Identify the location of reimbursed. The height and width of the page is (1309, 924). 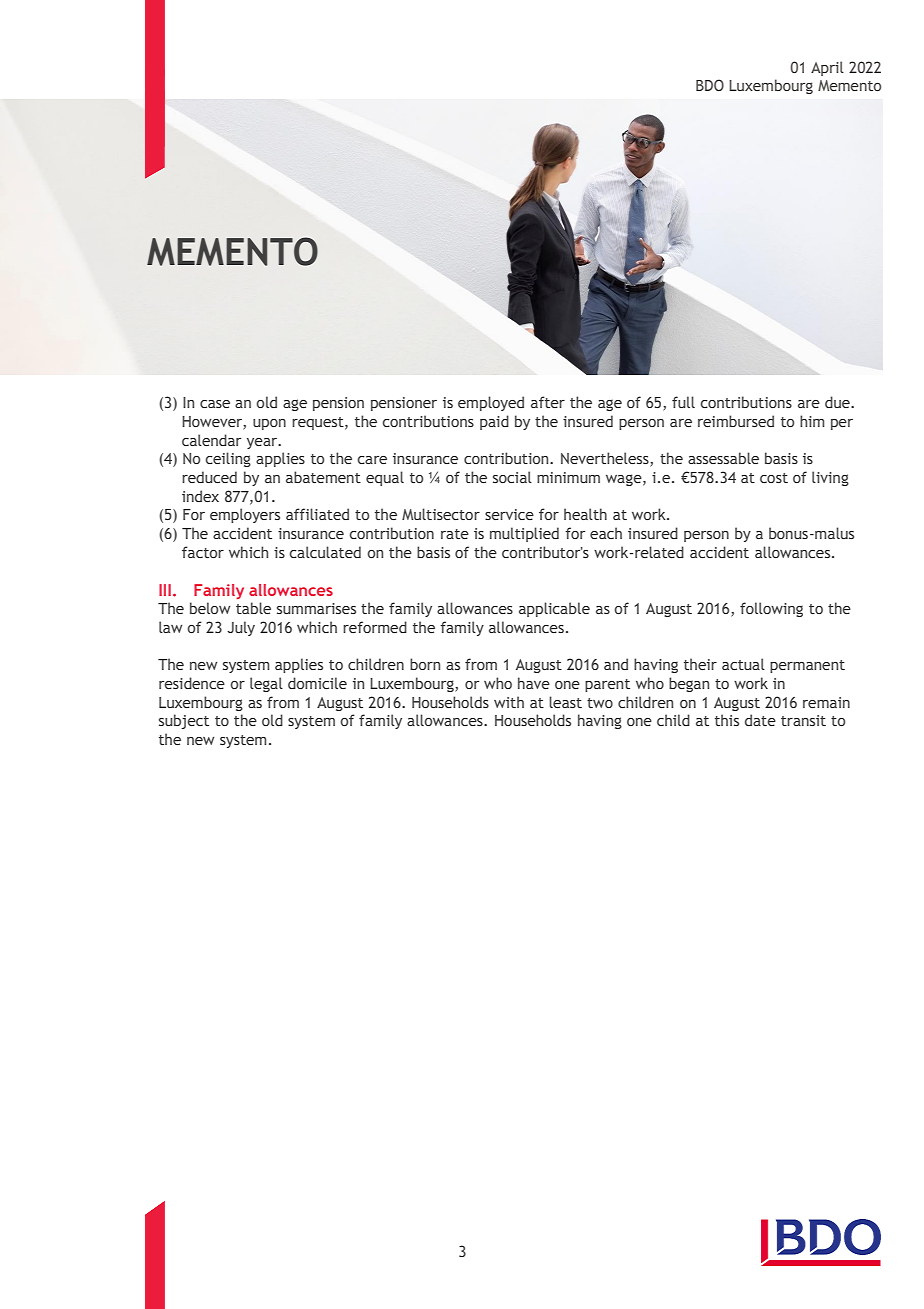
(736, 421).
